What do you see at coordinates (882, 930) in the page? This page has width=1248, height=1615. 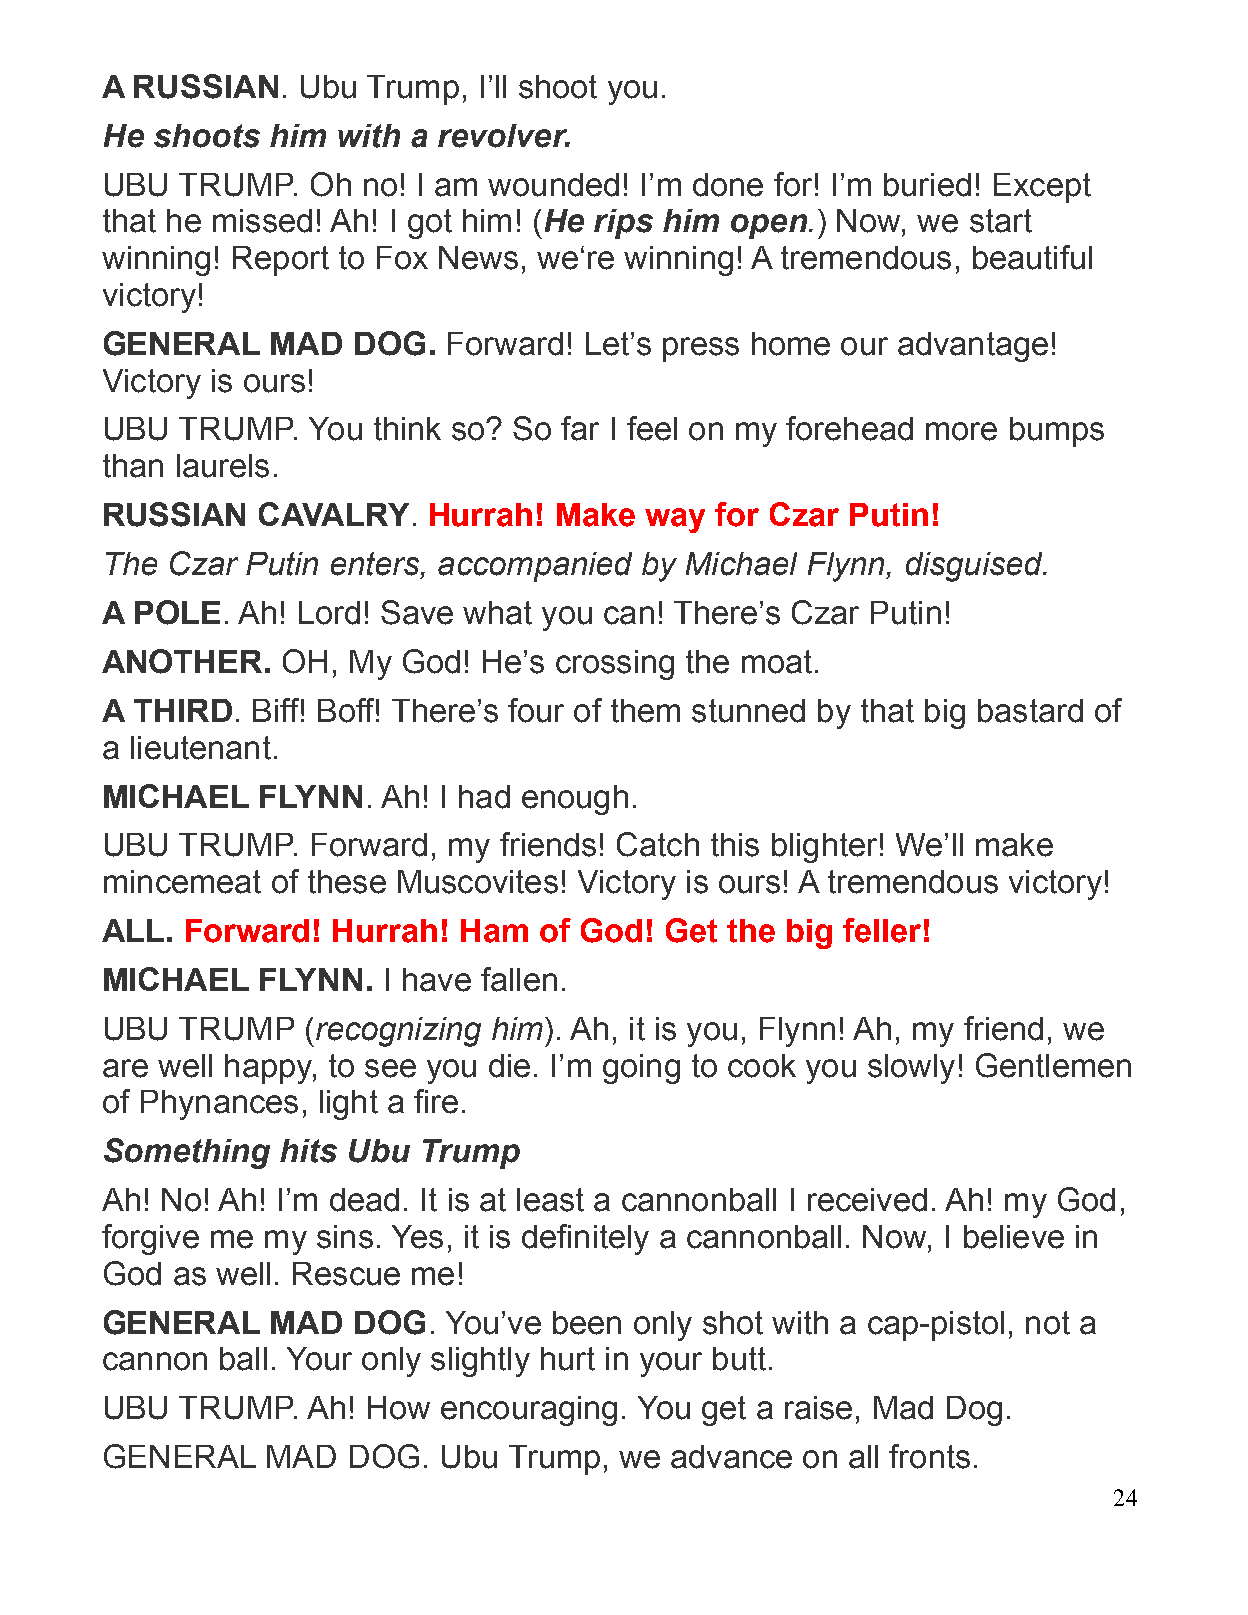 I see `feller` at bounding box center [882, 930].
